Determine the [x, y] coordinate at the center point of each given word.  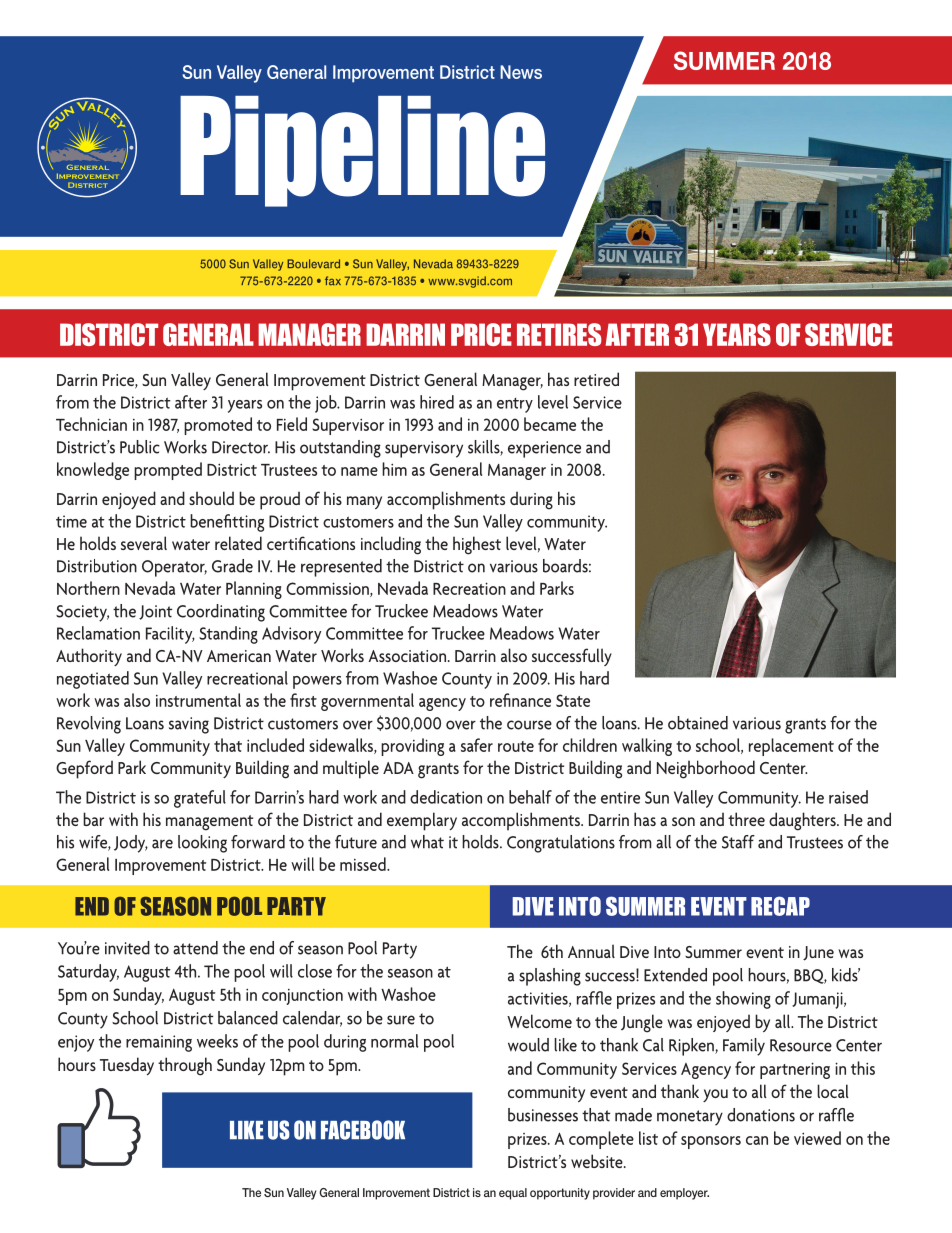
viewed [817, 1138]
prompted [168, 471]
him [394, 469]
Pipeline [362, 151]
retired [596, 379]
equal [513, 1194]
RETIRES [559, 334]
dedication [446, 797]
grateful [200, 799]
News [521, 72]
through [185, 1066]
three [746, 819]
